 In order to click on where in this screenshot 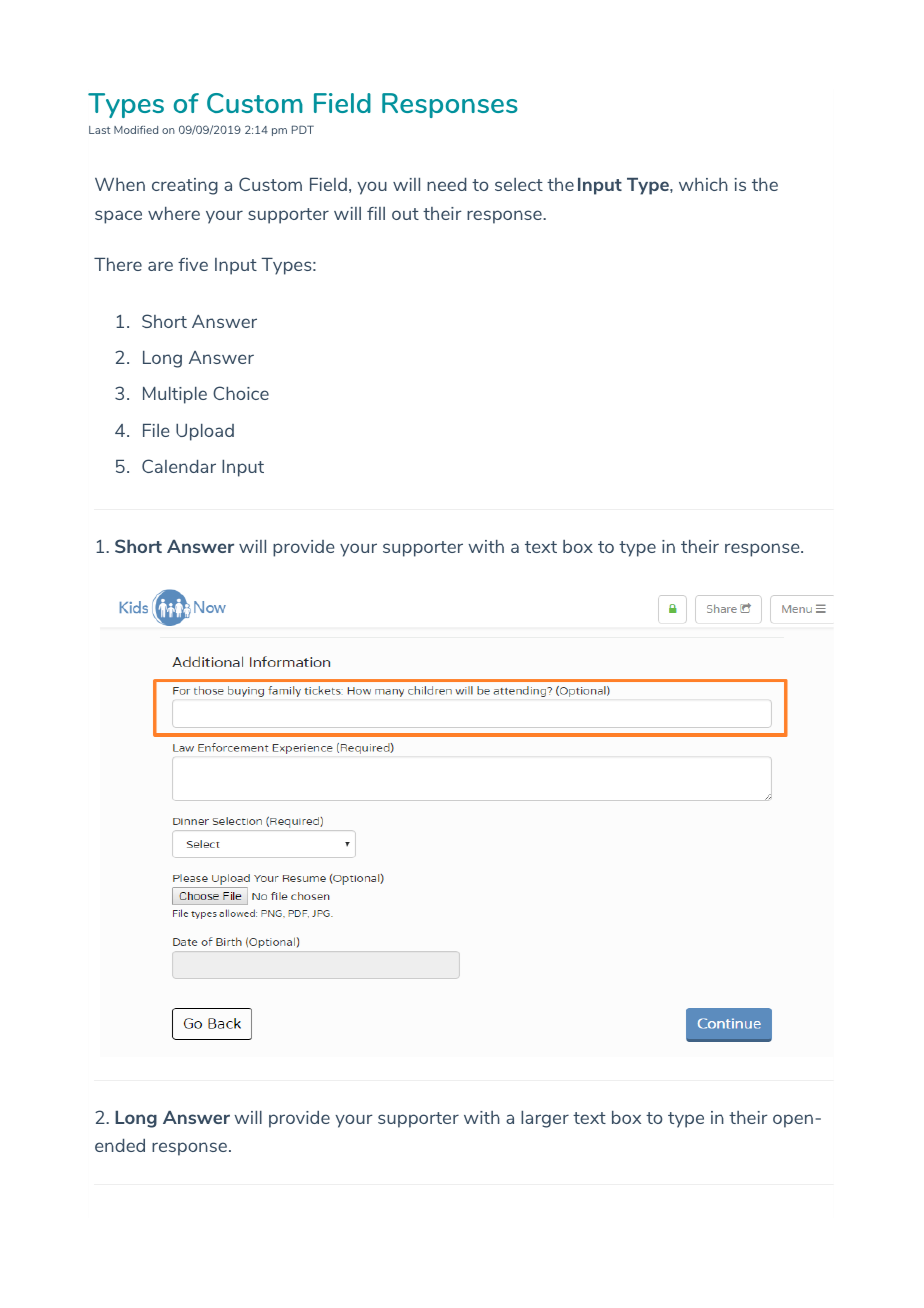, I will do `click(174, 213)`.
